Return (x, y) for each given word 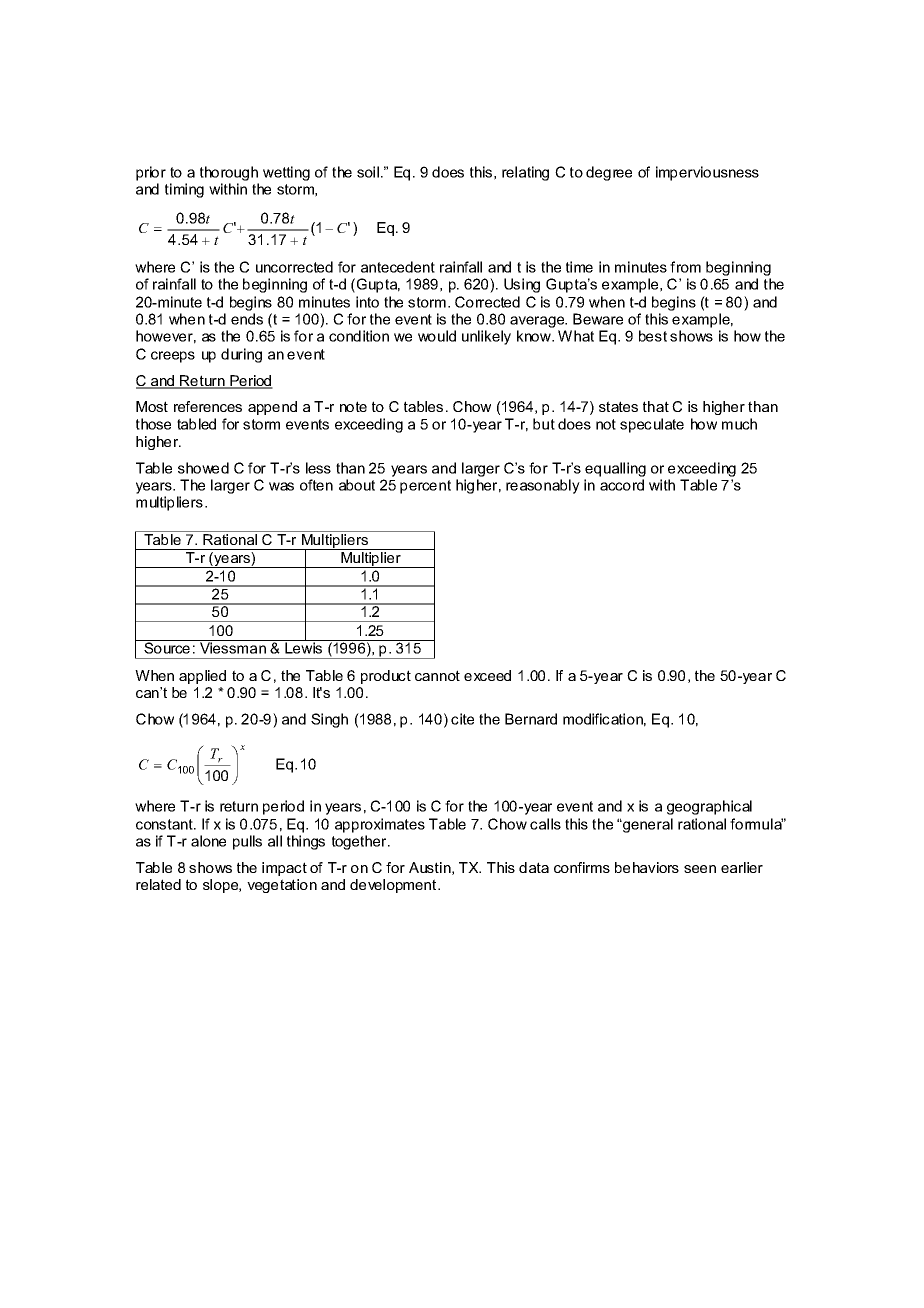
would (437, 336)
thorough (229, 173)
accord (622, 485)
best (653, 336)
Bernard (531, 719)
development (394, 886)
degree (609, 173)
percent (425, 487)
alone (208, 841)
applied (202, 677)
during (241, 355)
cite (462, 719)
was (281, 486)
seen (700, 869)
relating (525, 173)
